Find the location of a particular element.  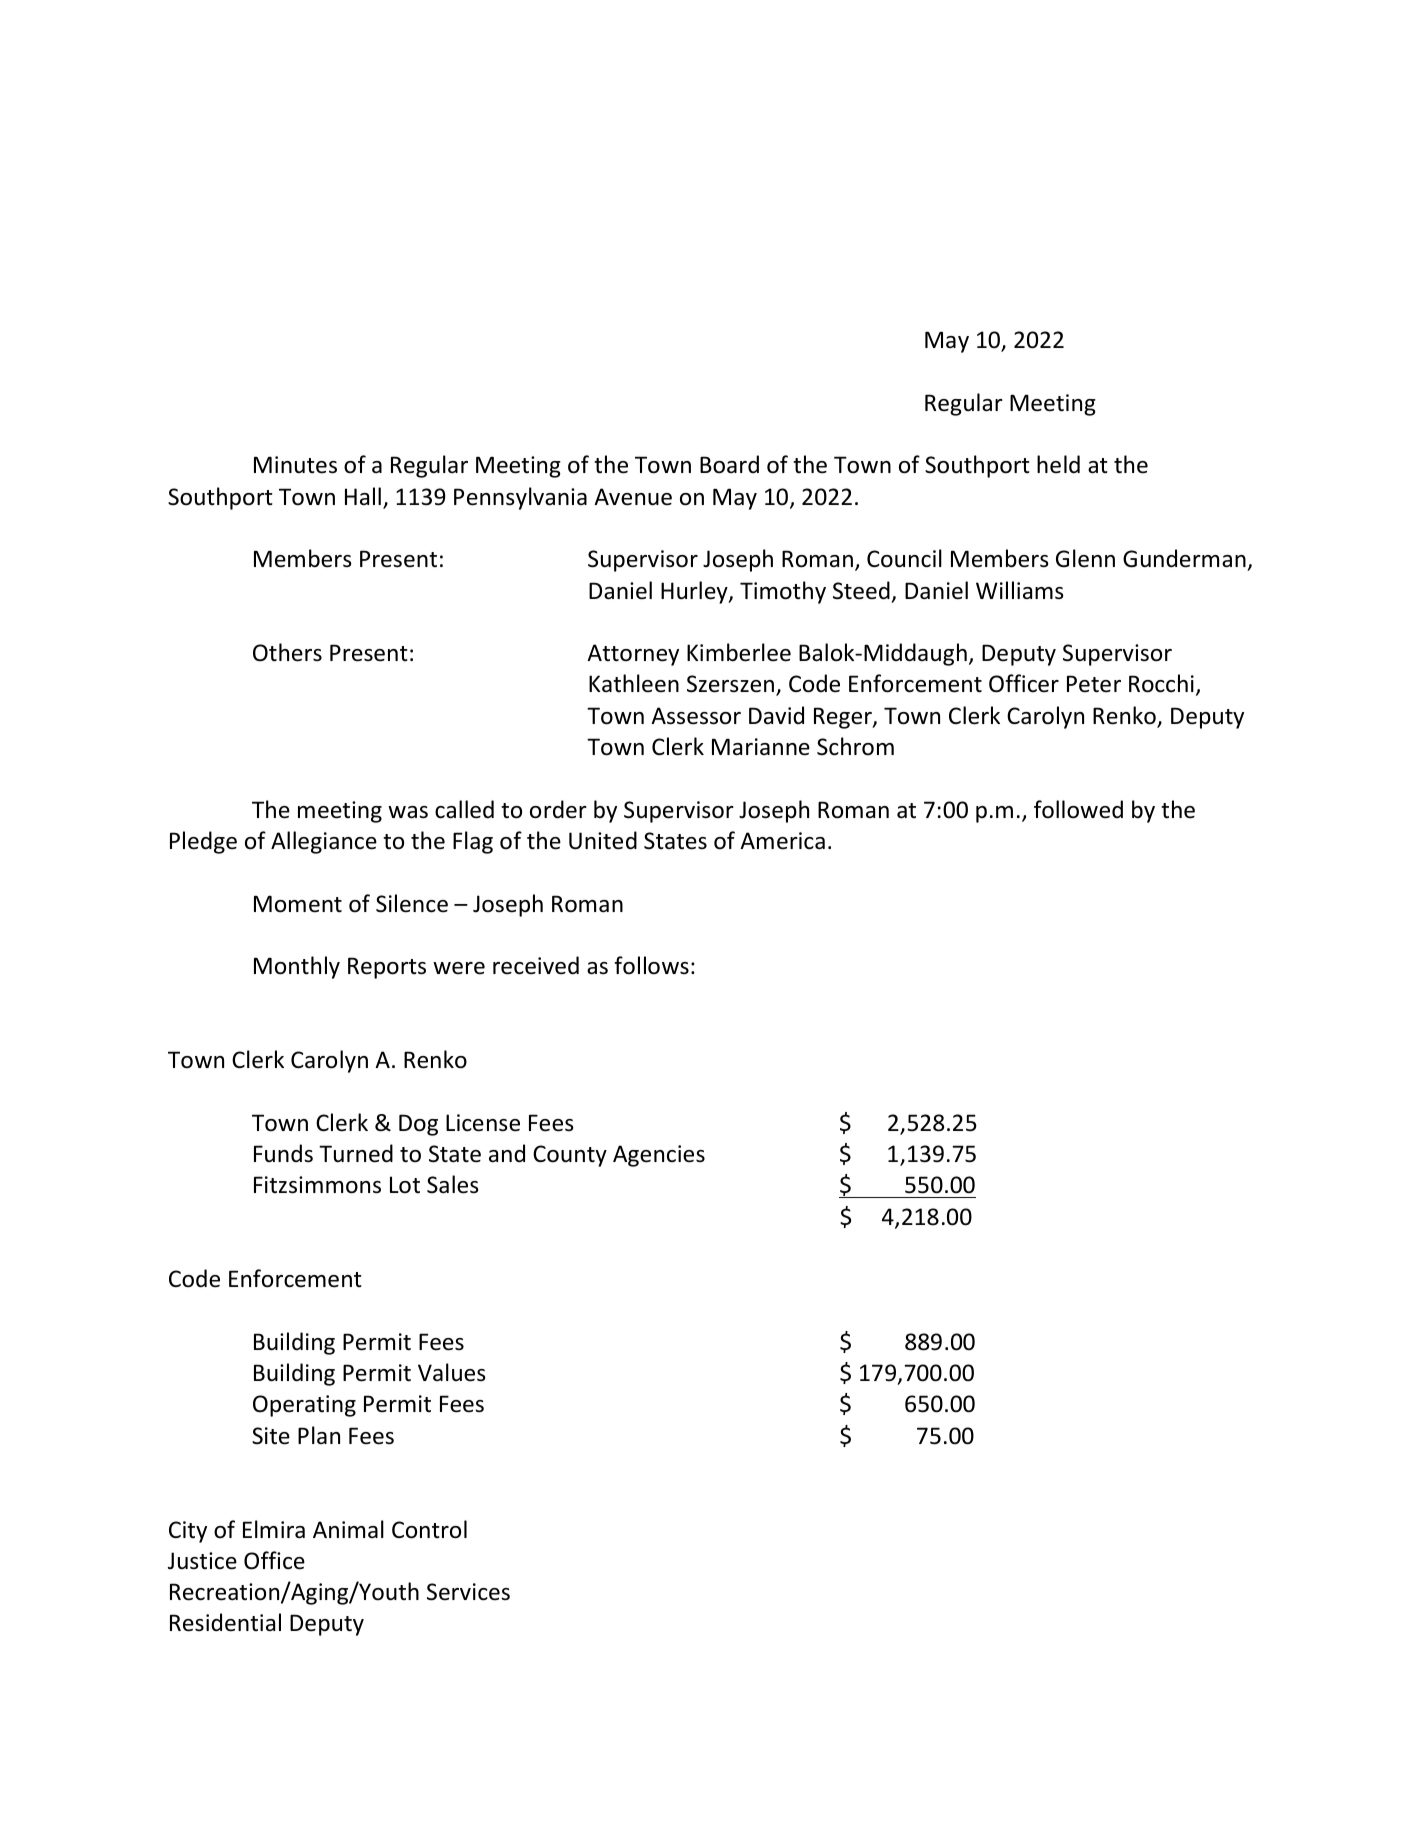

Moment is located at coordinates (298, 904).
